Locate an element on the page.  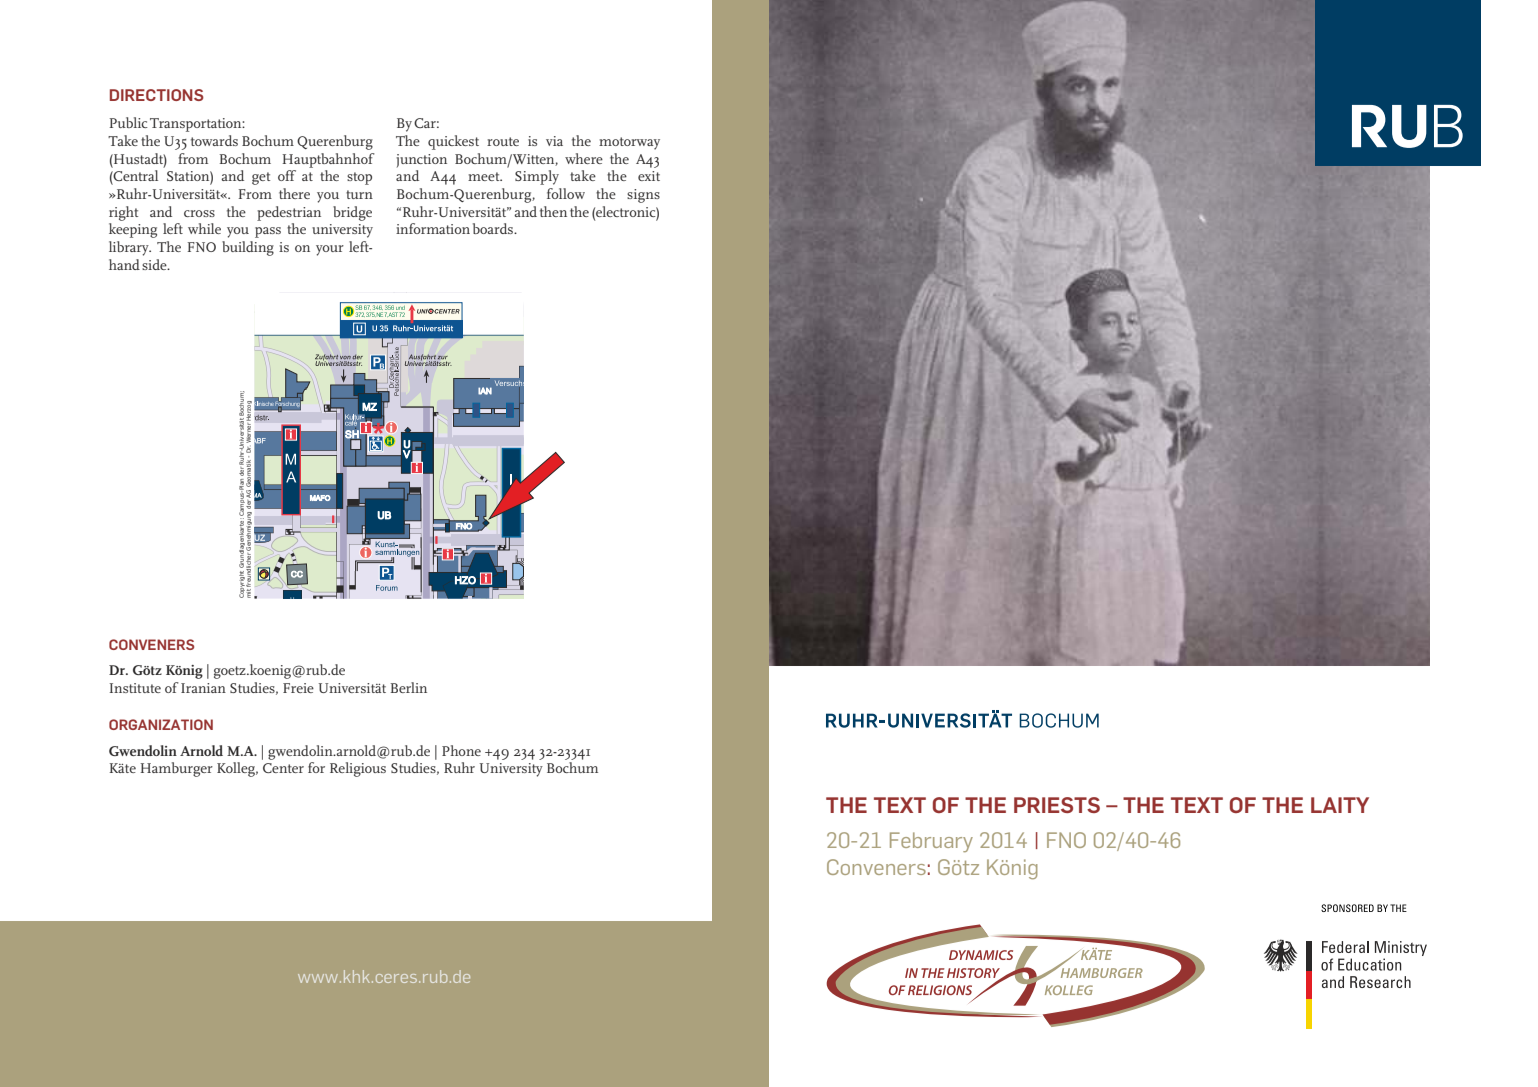
PRIESTS is located at coordinates (1057, 805).
